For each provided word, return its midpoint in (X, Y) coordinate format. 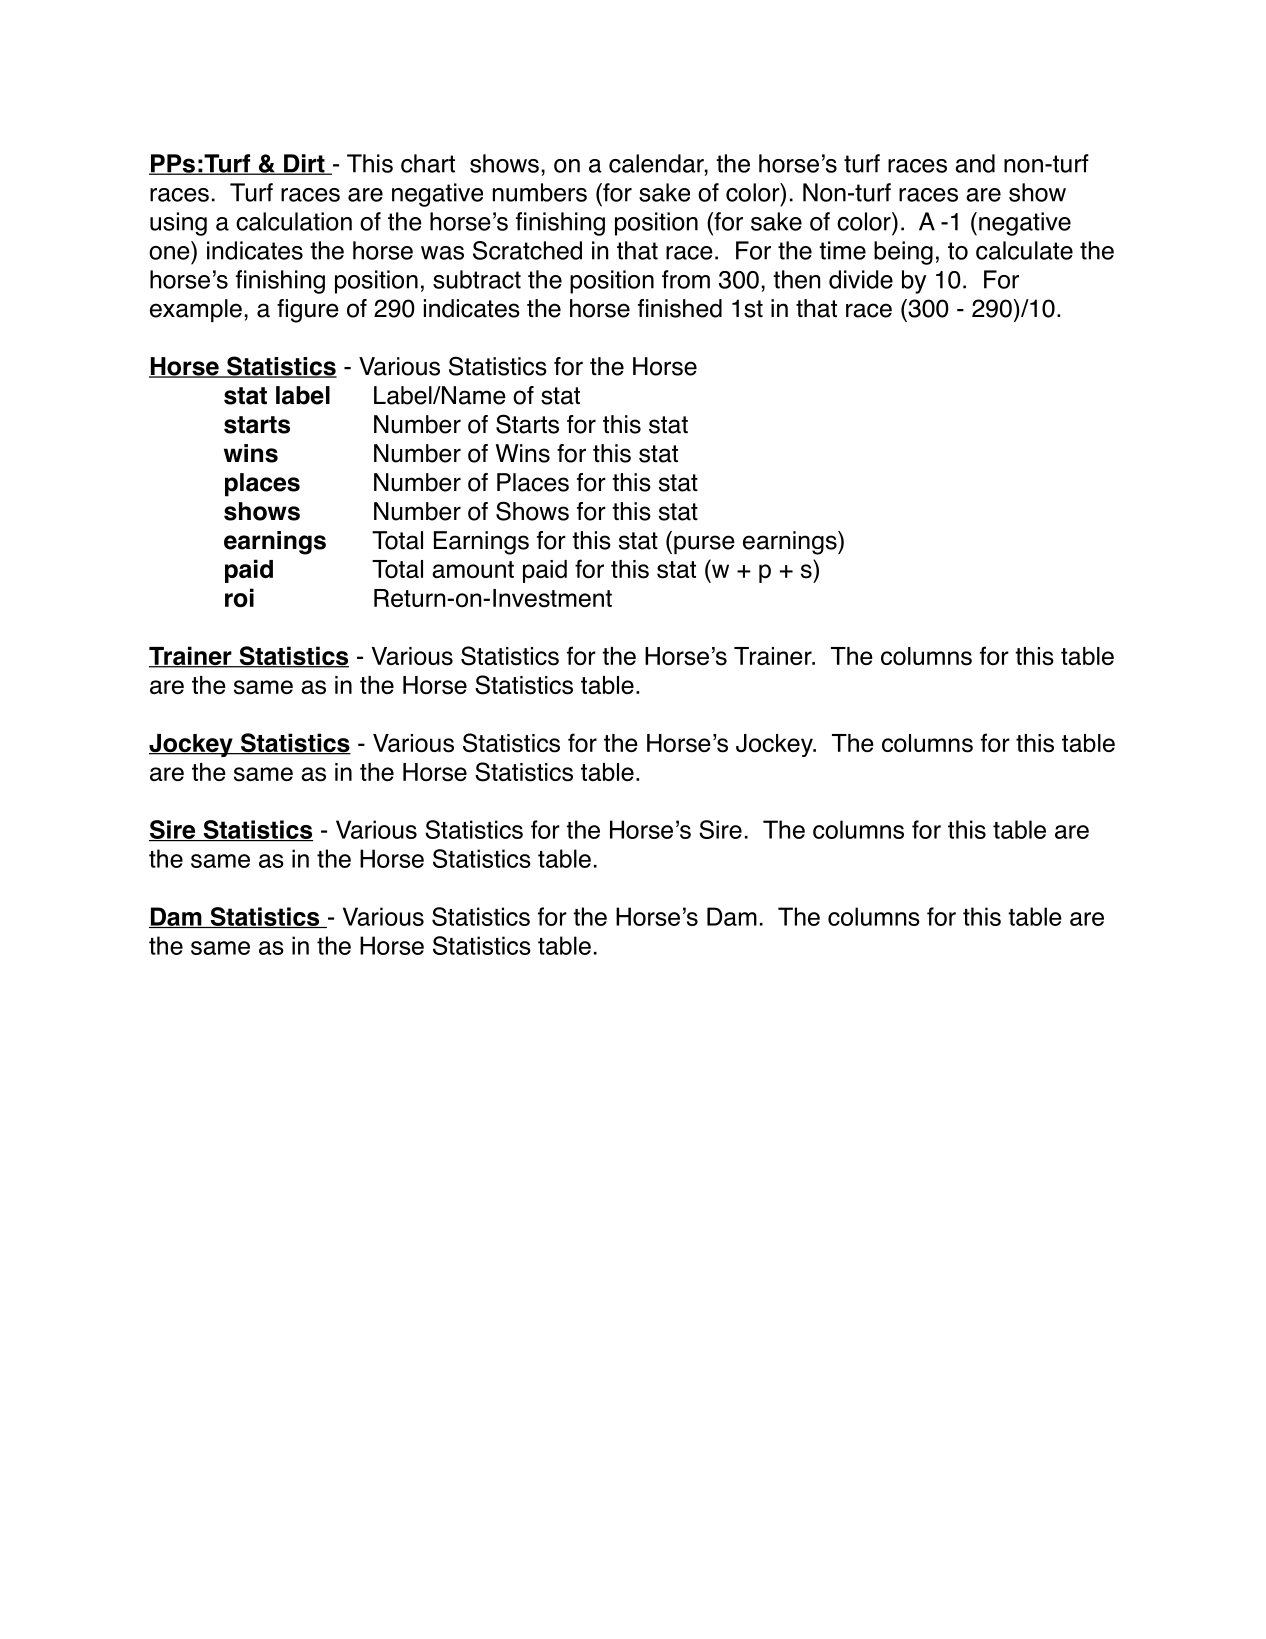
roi (239, 597)
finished (680, 308)
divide (861, 279)
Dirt (304, 164)
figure (308, 311)
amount (473, 569)
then (796, 279)
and (975, 163)
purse (704, 544)
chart (428, 163)
